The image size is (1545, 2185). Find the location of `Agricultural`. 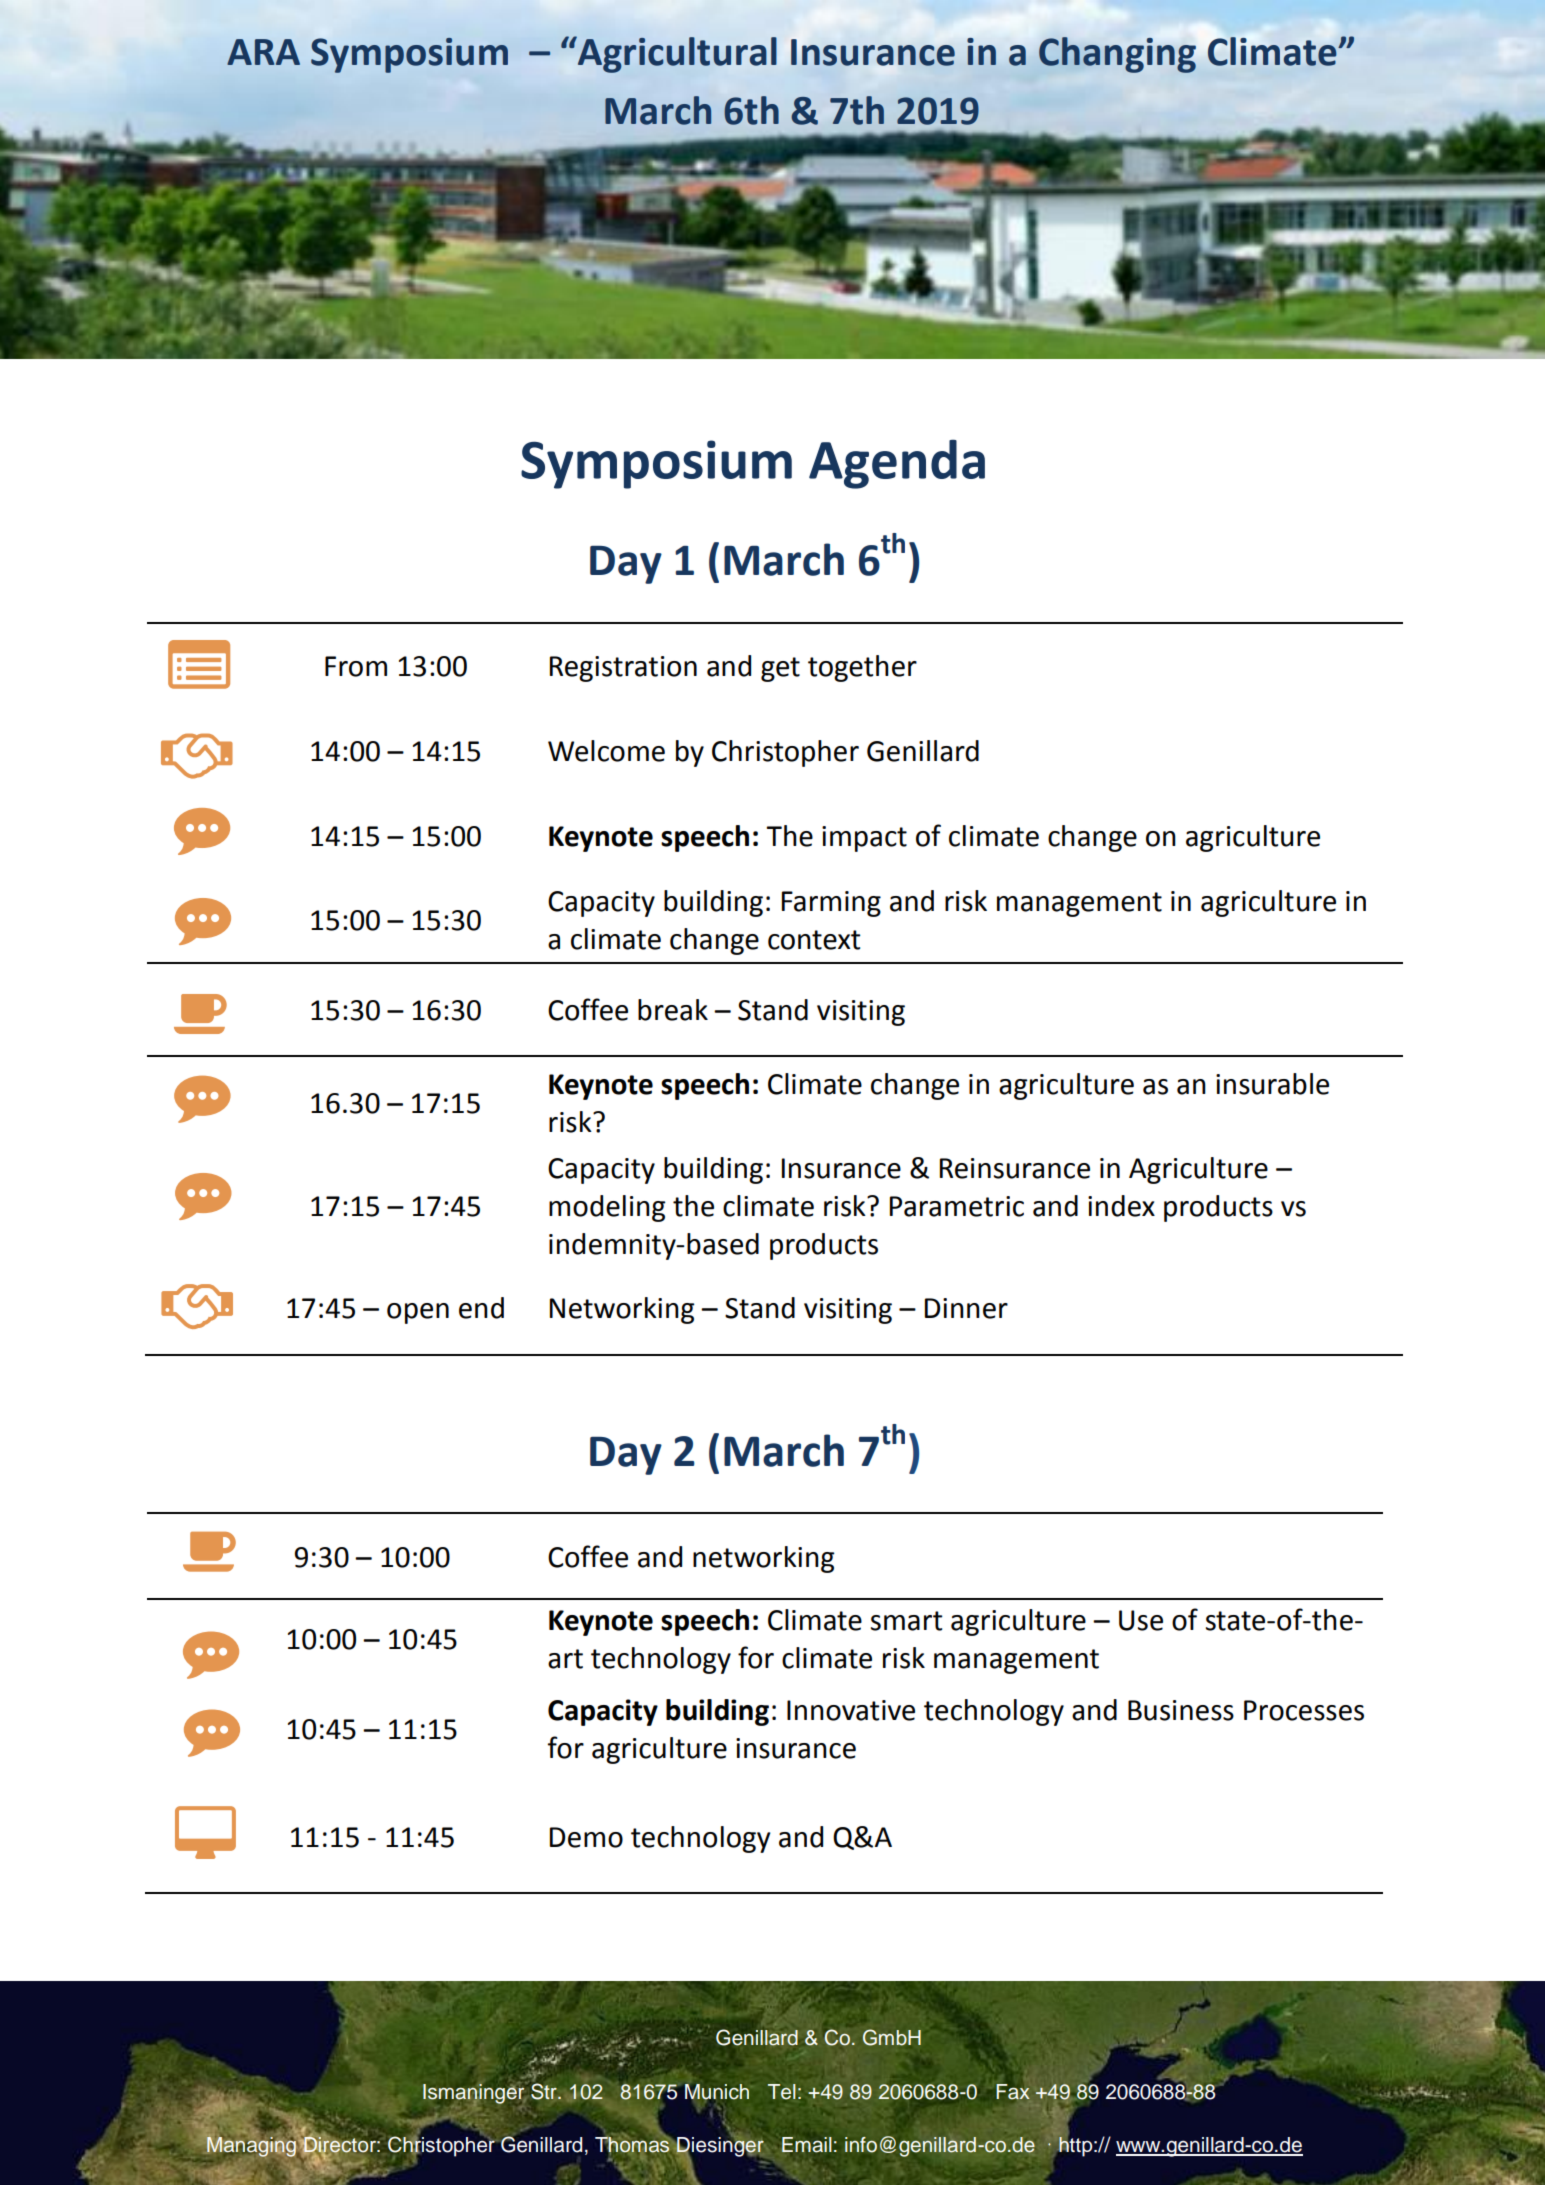

Agricultural is located at coordinates (676, 54).
